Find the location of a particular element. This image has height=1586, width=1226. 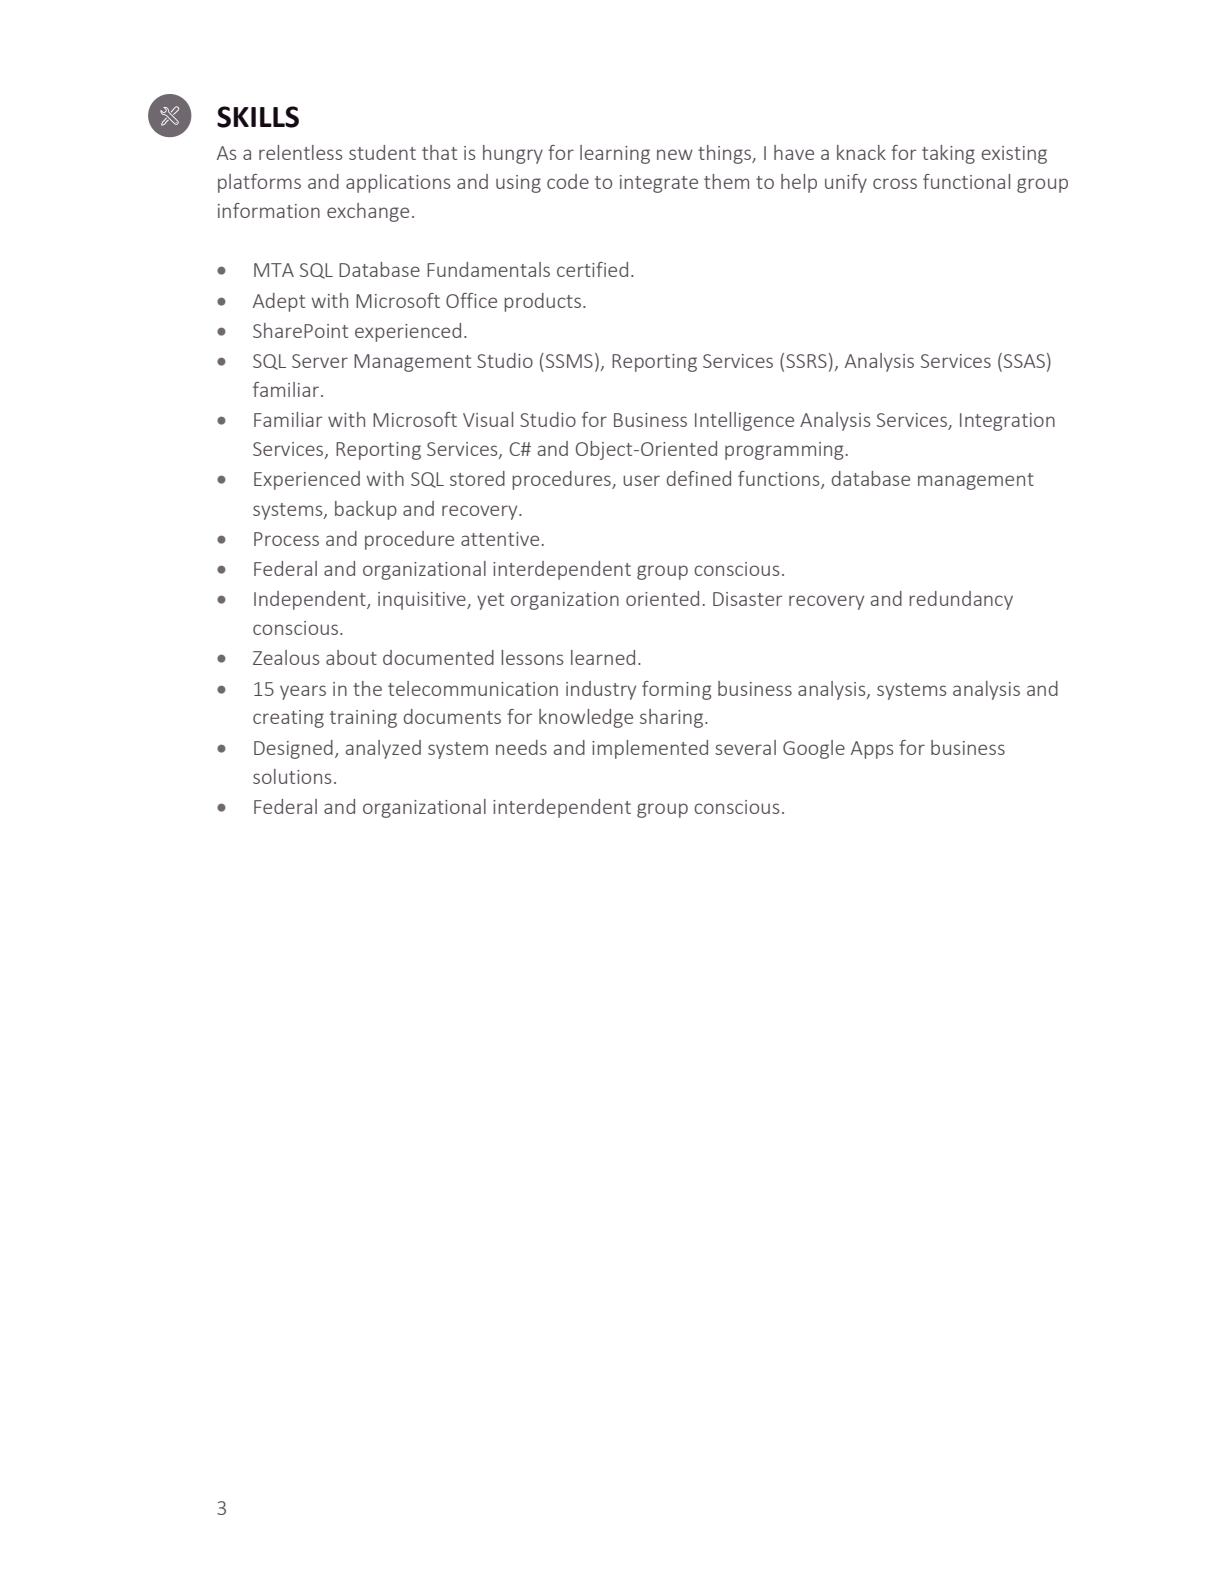

Apps is located at coordinates (872, 750).
